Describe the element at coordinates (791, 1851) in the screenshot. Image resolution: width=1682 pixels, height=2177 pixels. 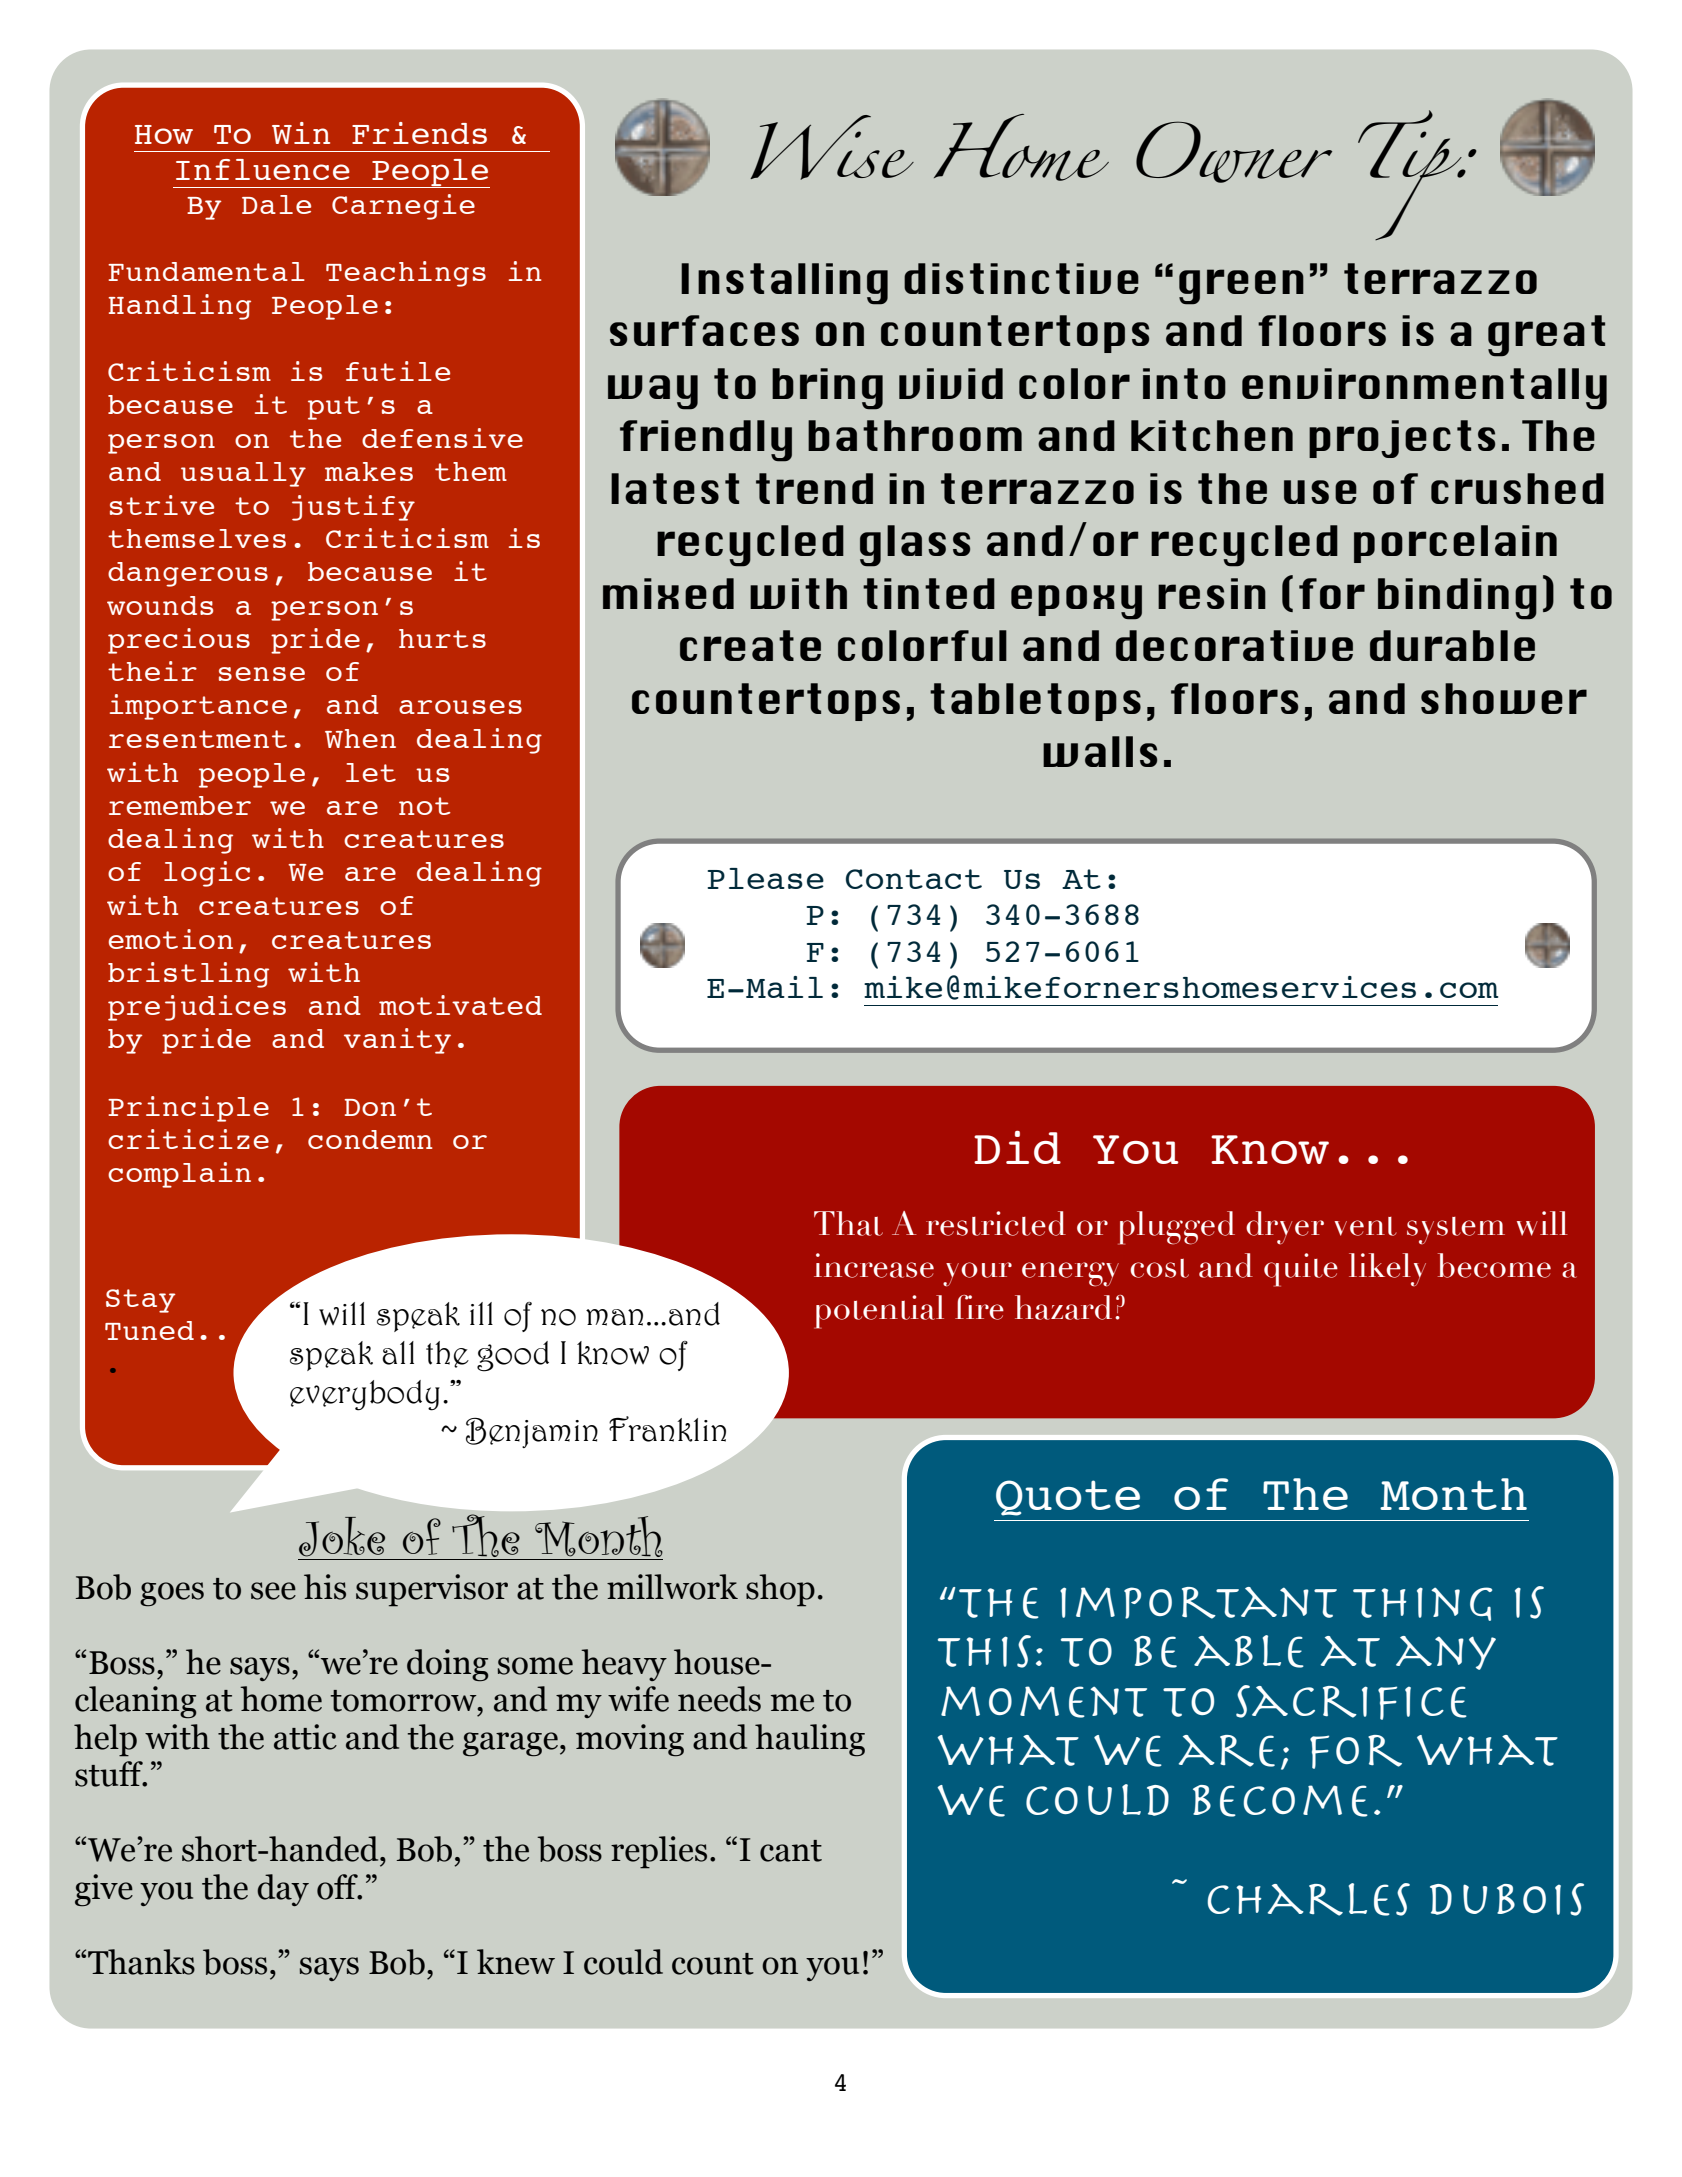
I see `cant` at that location.
